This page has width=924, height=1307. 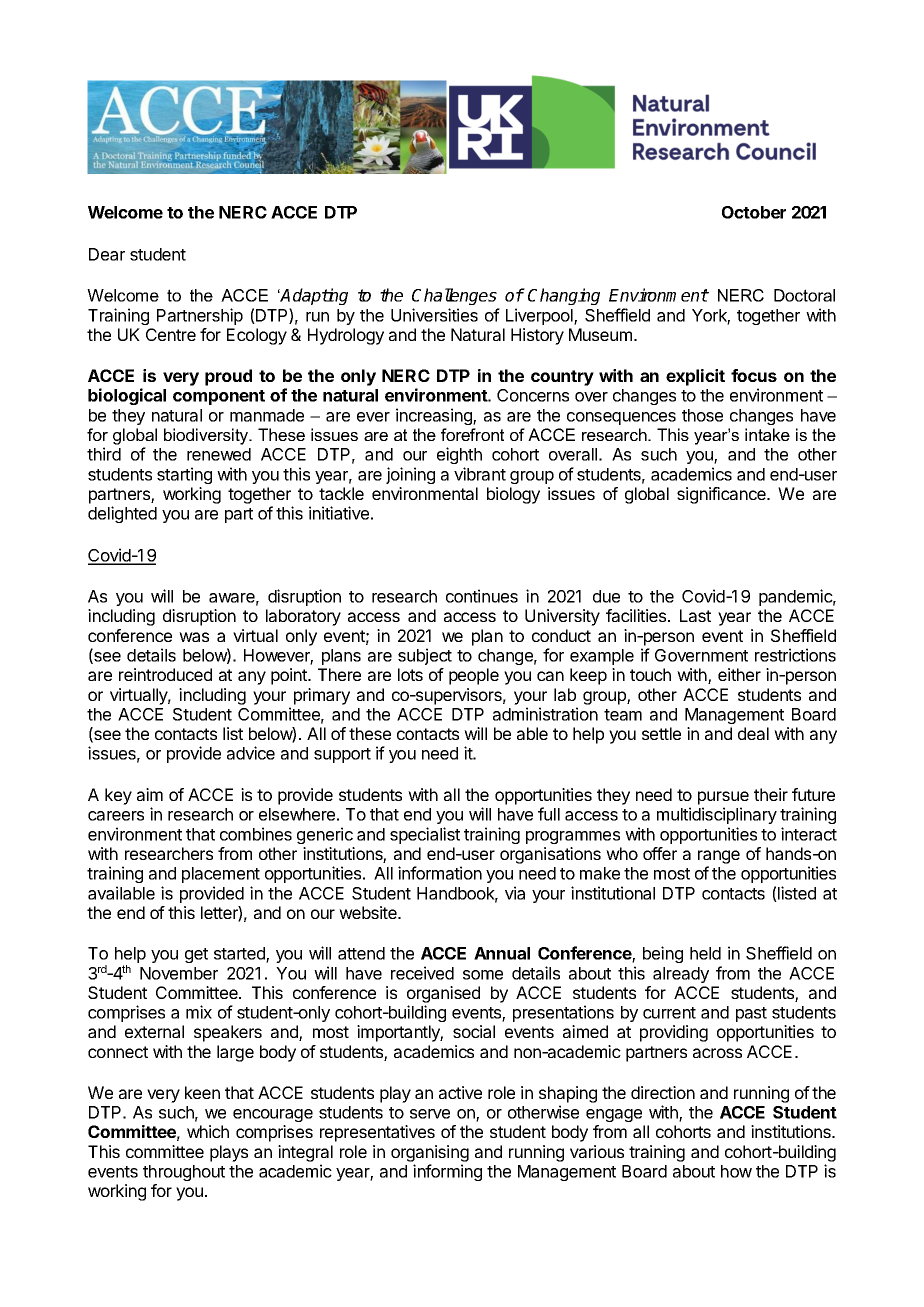 I want to click on Challenges, so click(x=454, y=296).
